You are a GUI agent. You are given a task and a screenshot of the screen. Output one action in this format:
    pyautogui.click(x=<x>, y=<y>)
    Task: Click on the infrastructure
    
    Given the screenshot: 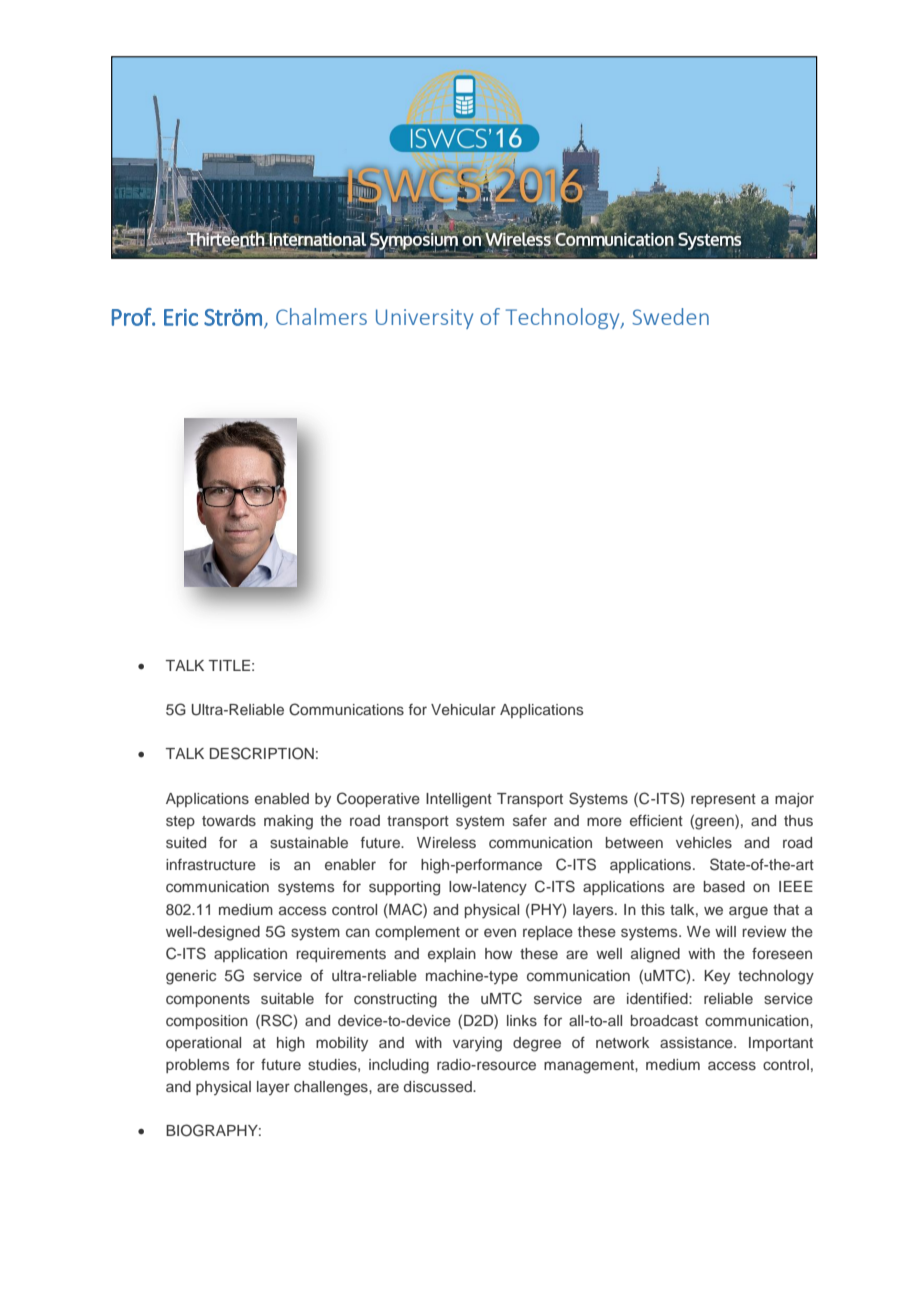 What is the action you would take?
    pyautogui.click(x=211, y=865)
